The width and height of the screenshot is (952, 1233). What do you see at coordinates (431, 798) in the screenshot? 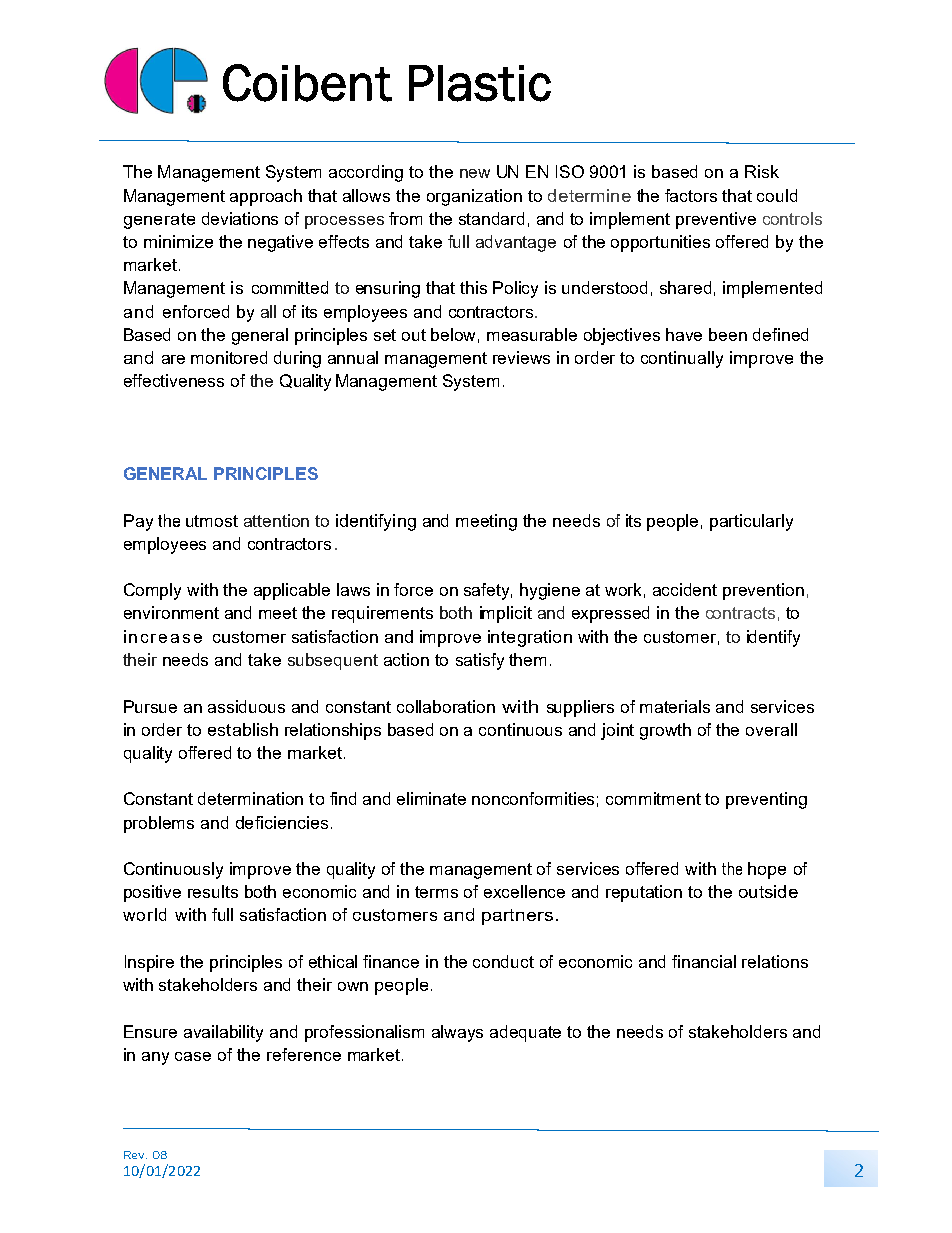
I see `eliminate` at bounding box center [431, 798].
